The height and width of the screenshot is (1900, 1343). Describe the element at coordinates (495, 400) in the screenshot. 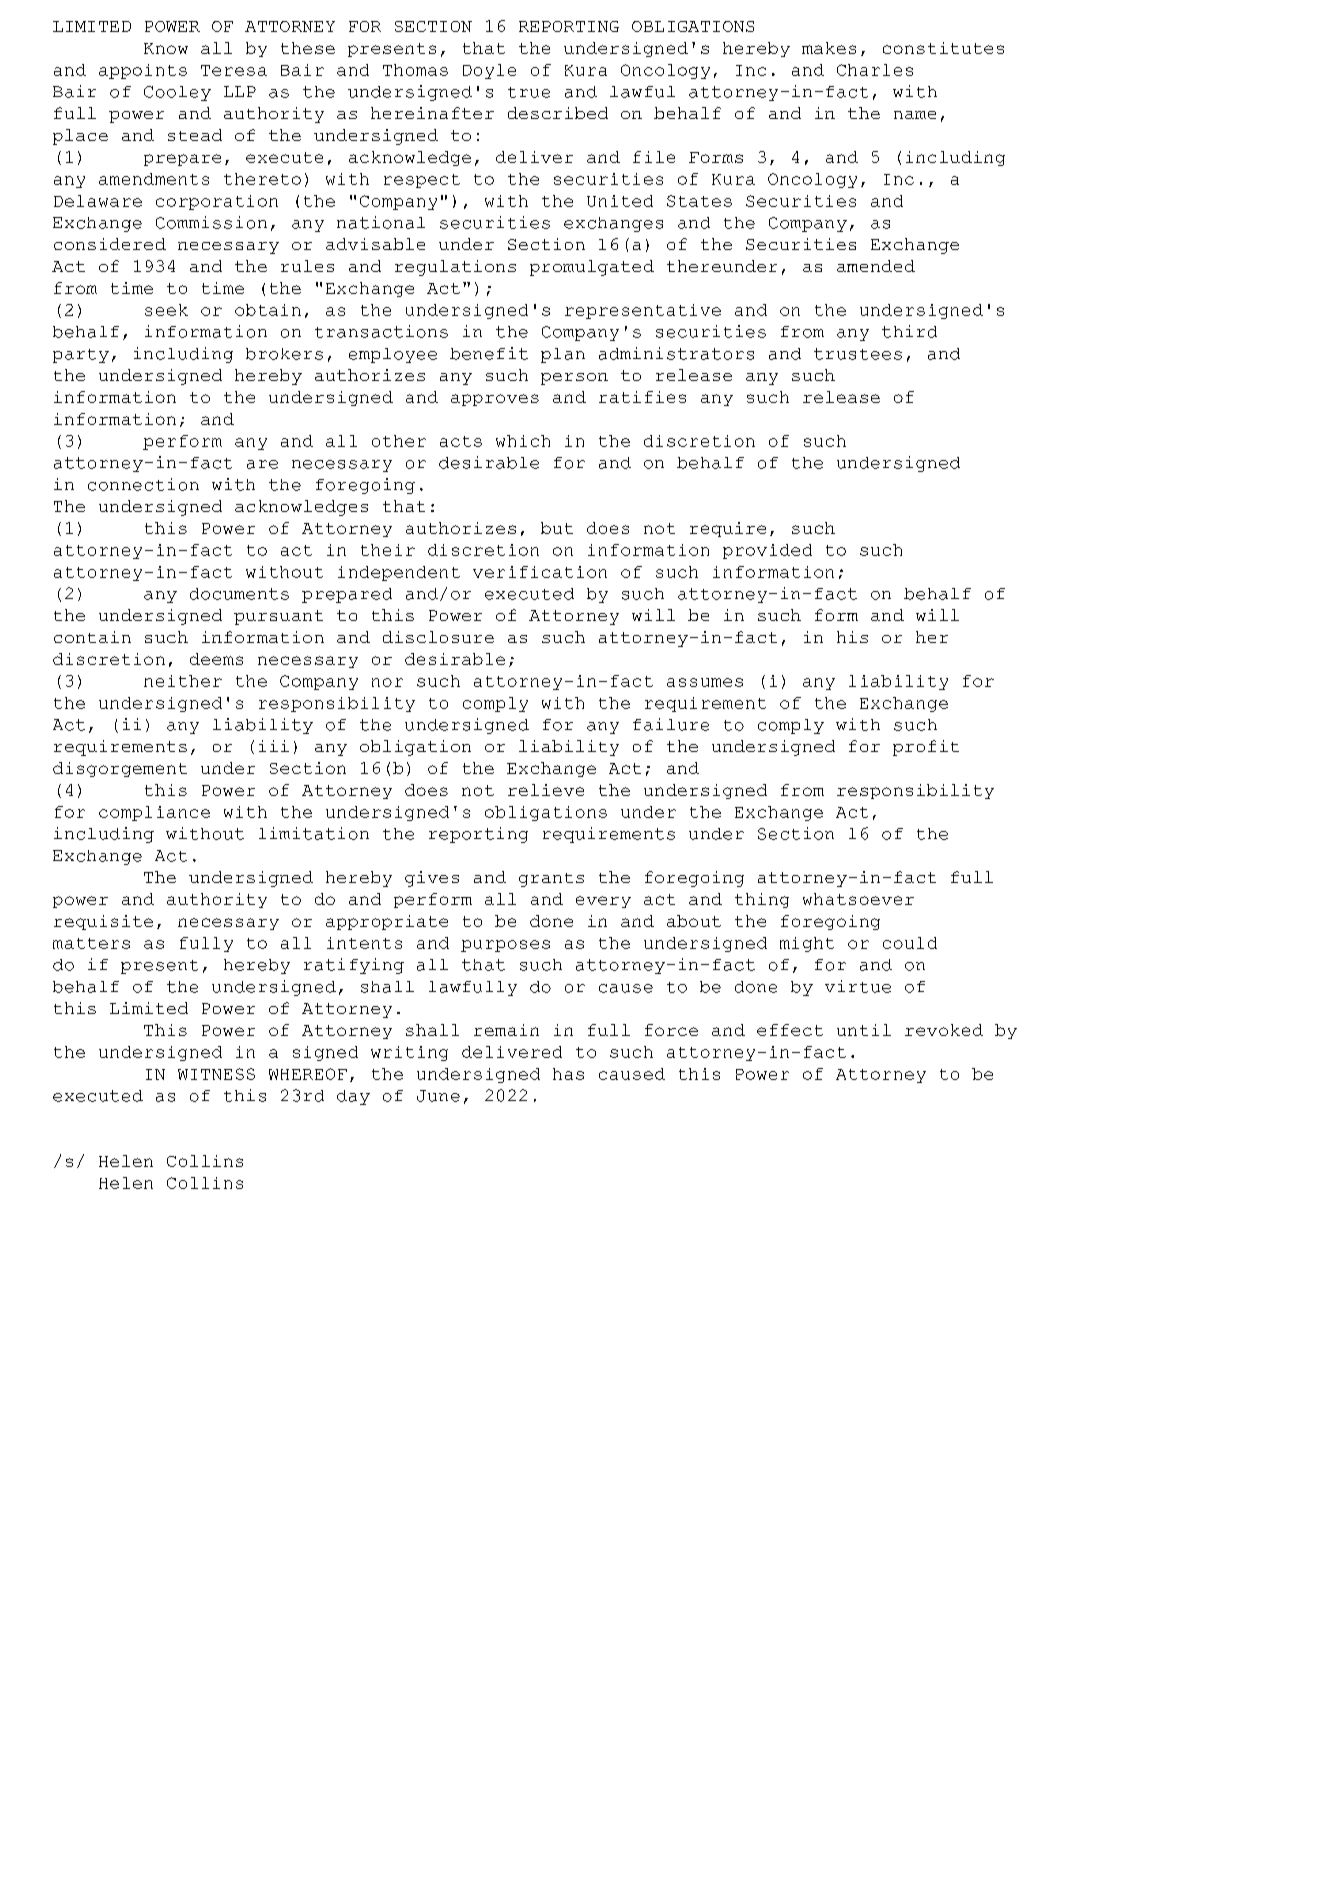

I see `approves` at that location.
